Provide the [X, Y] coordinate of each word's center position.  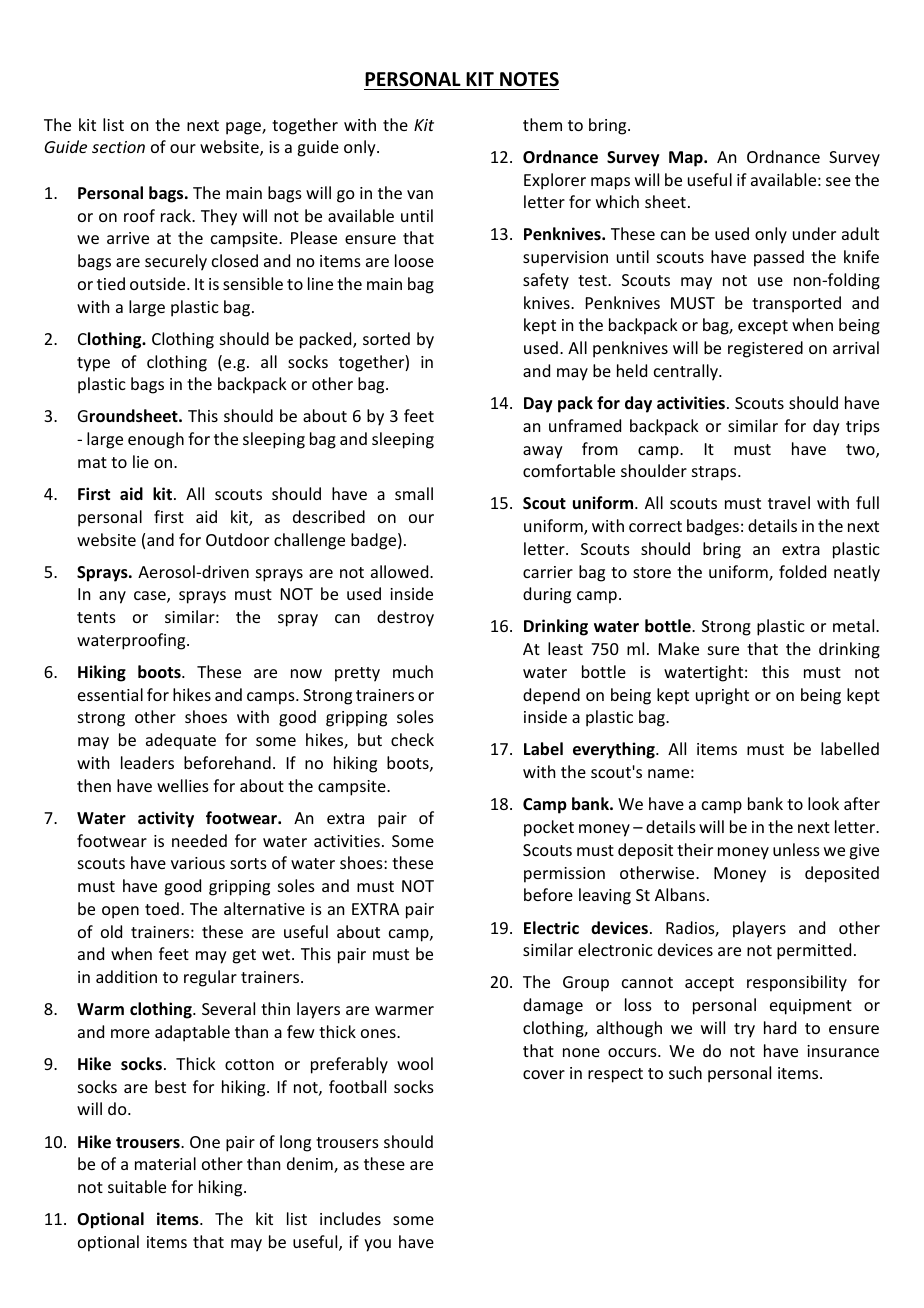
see [838, 181]
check [412, 739]
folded [802, 571]
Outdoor [237, 539]
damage [553, 1006]
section [118, 147]
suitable [137, 1186]
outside [159, 283]
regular [210, 978]
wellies [183, 785]
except [763, 327]
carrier [548, 572]
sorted [386, 338]
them [542, 124]
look [823, 803]
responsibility [797, 983]
